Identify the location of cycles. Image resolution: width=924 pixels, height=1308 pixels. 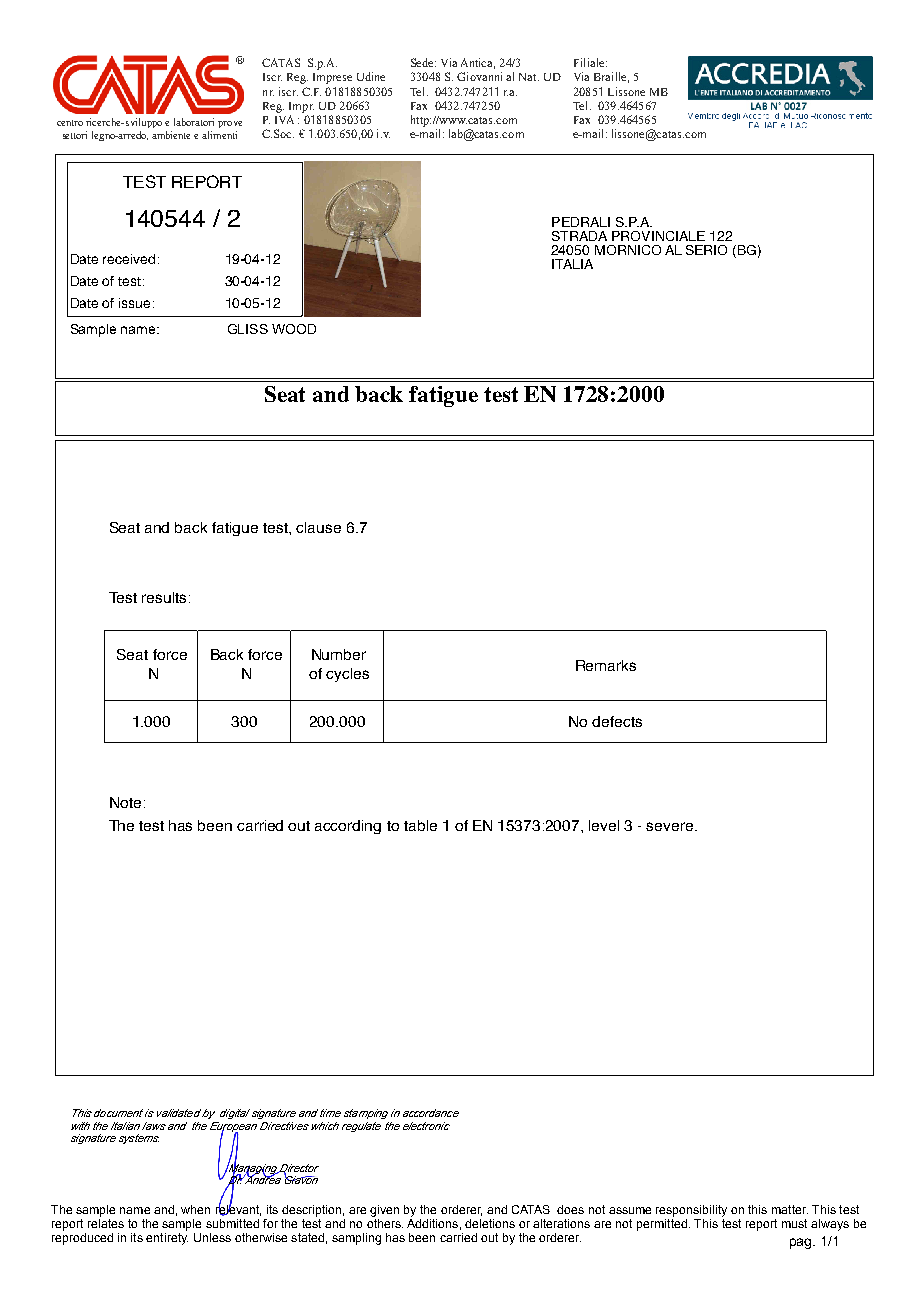
(347, 675).
